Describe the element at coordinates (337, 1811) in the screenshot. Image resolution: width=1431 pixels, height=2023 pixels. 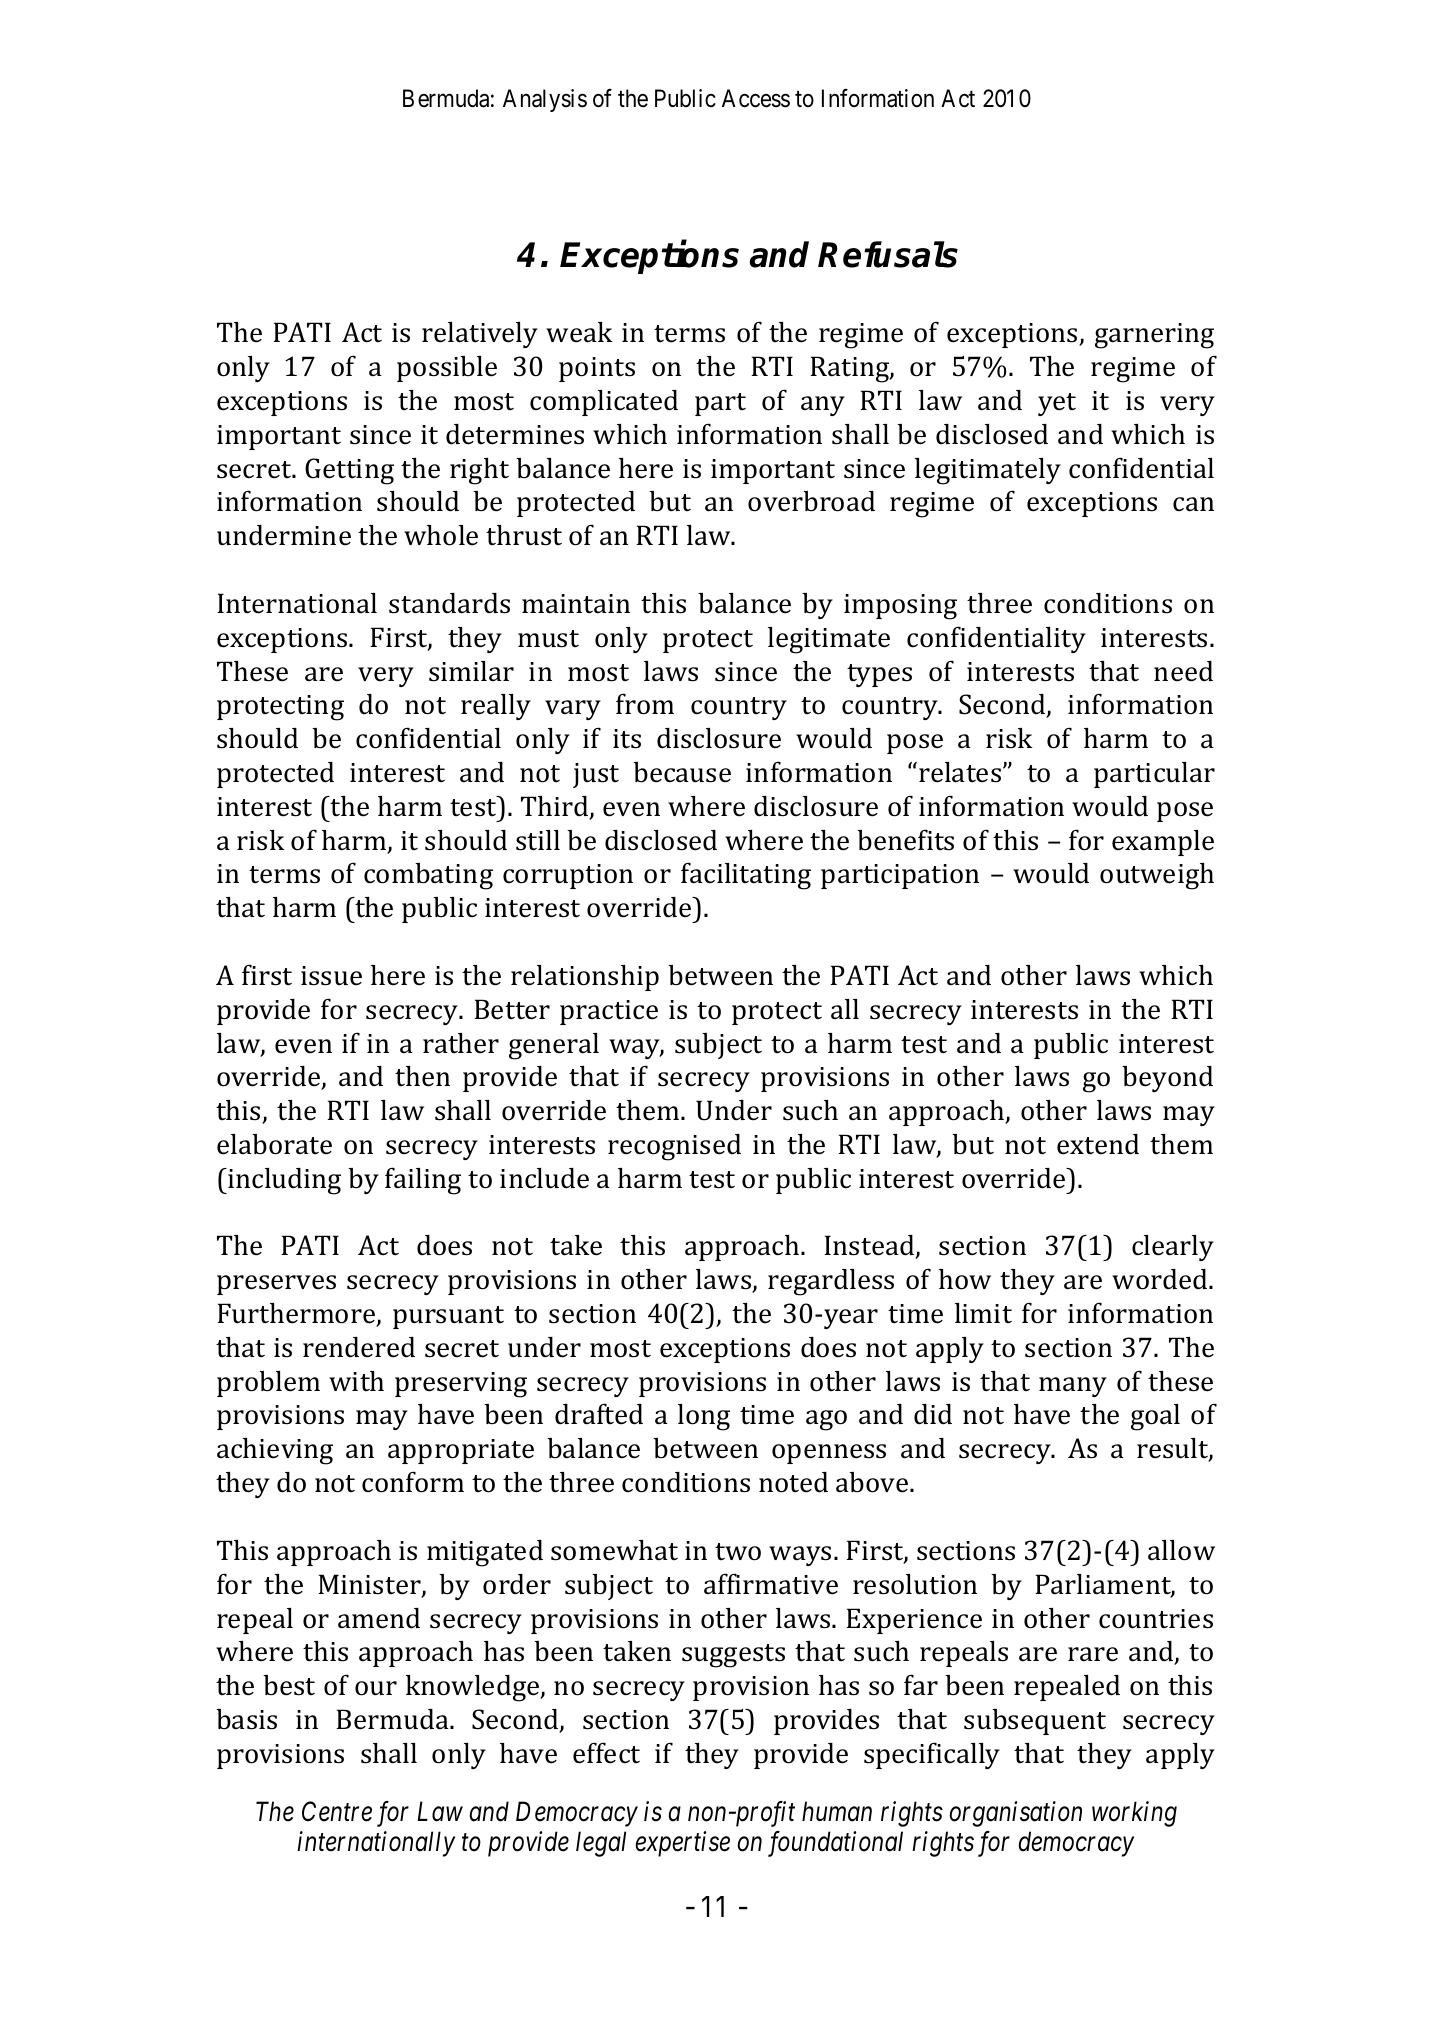
I see `Centre` at that location.
